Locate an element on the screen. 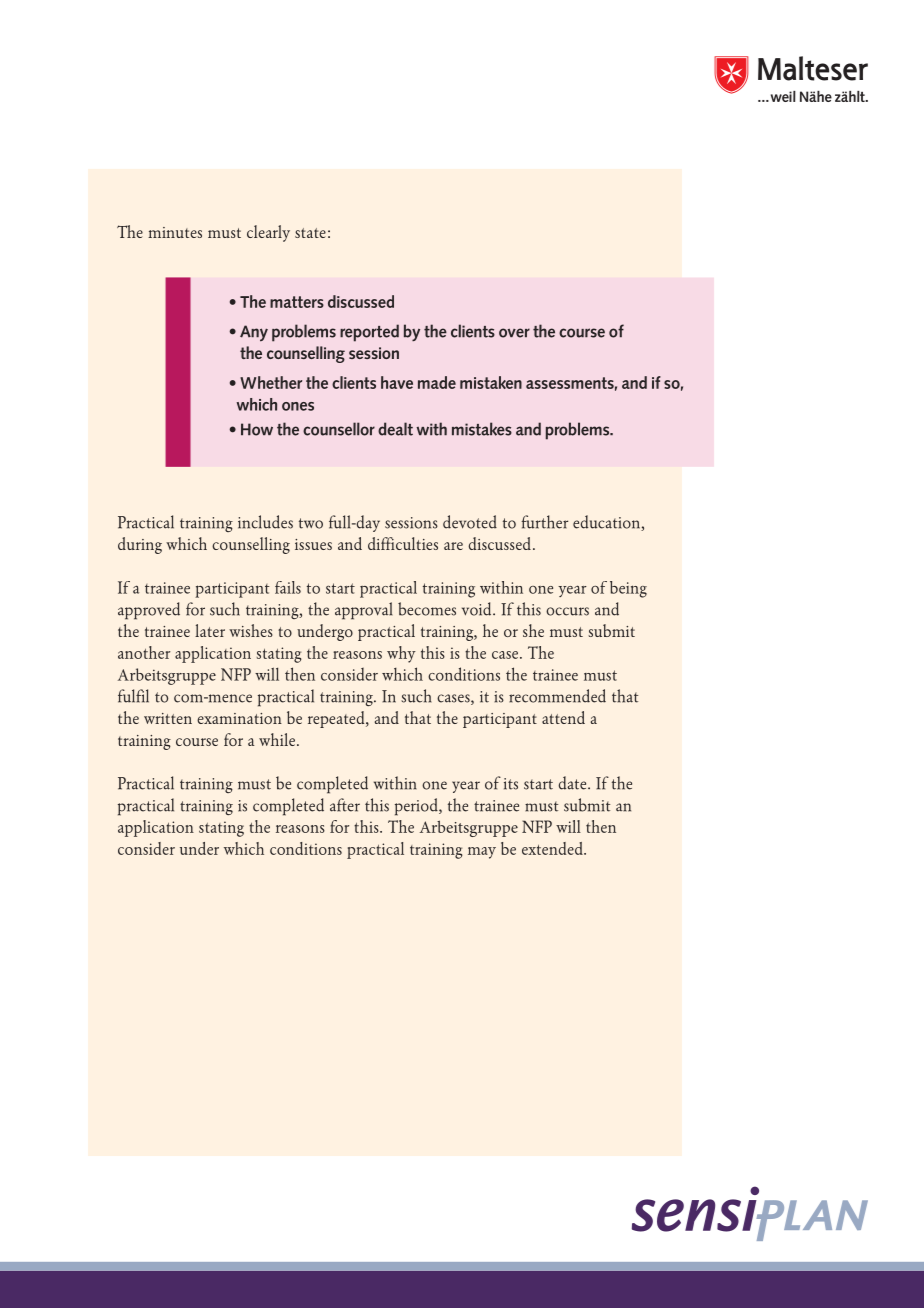  over is located at coordinates (514, 333).
